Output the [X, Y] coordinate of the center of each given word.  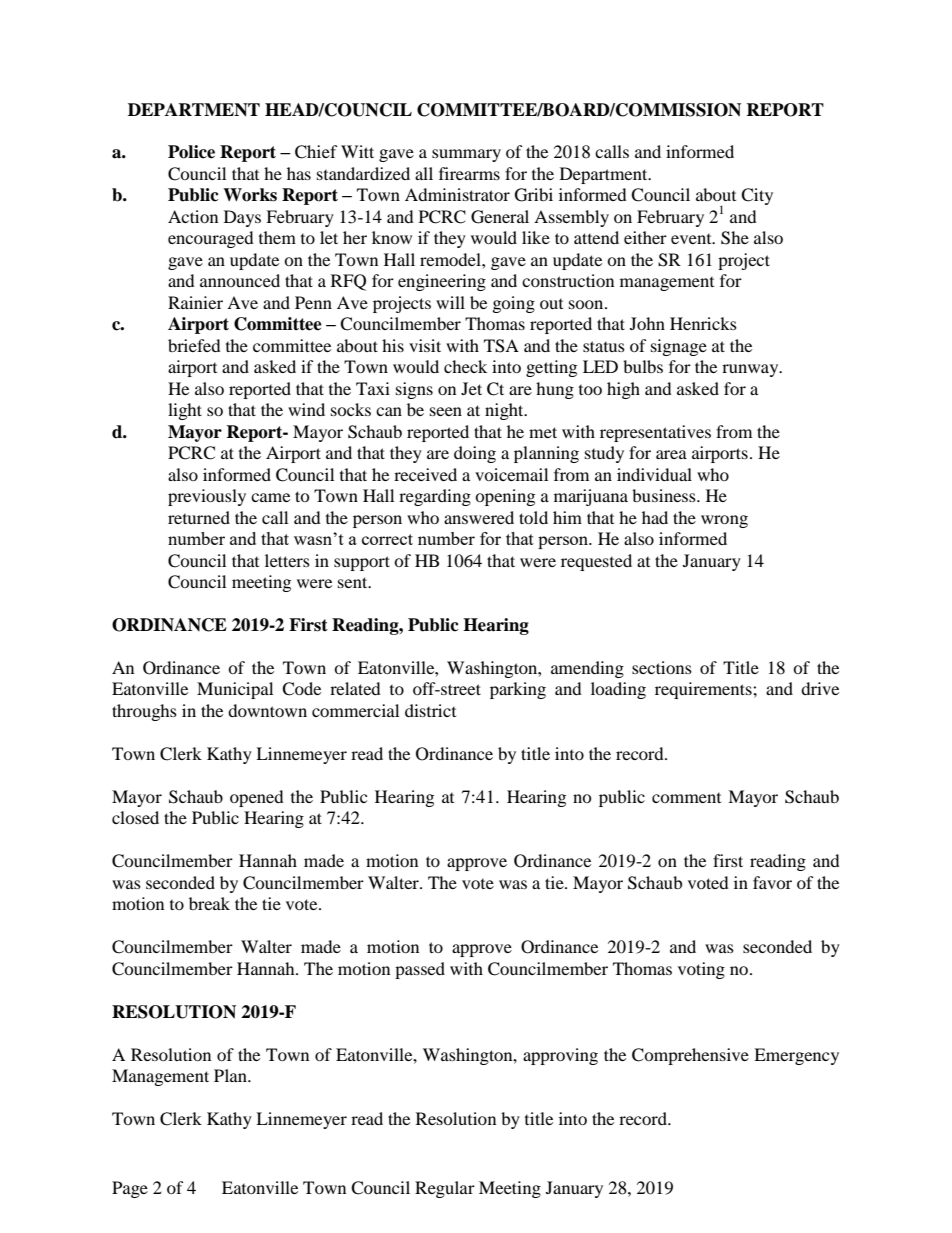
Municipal [235, 690]
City [757, 196]
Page [130, 1189]
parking [518, 690]
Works [250, 195]
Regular [445, 1189]
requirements [704, 690]
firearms [469, 173]
